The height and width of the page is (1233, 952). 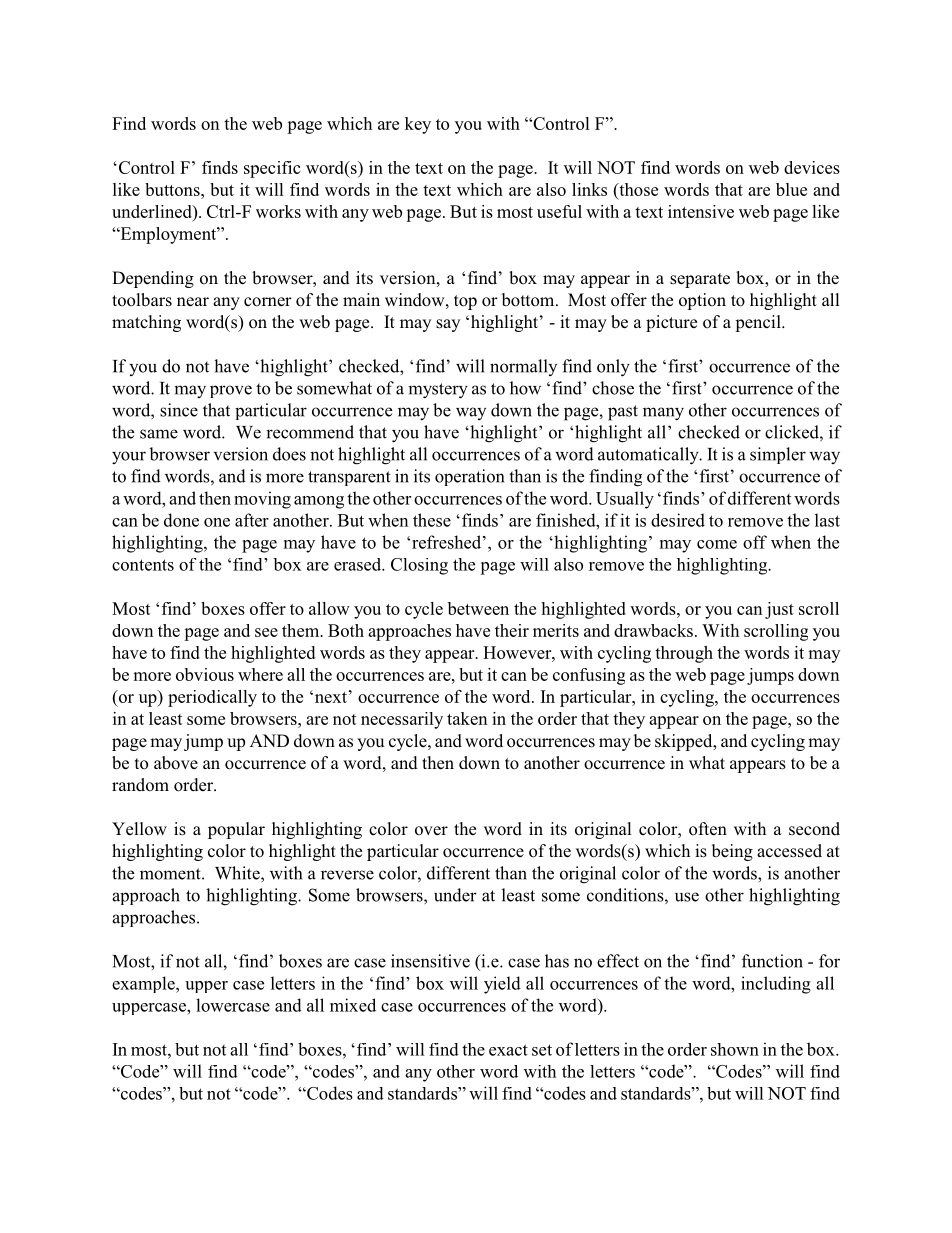 What do you see at coordinates (144, 984) in the page?
I see `example` at bounding box center [144, 984].
